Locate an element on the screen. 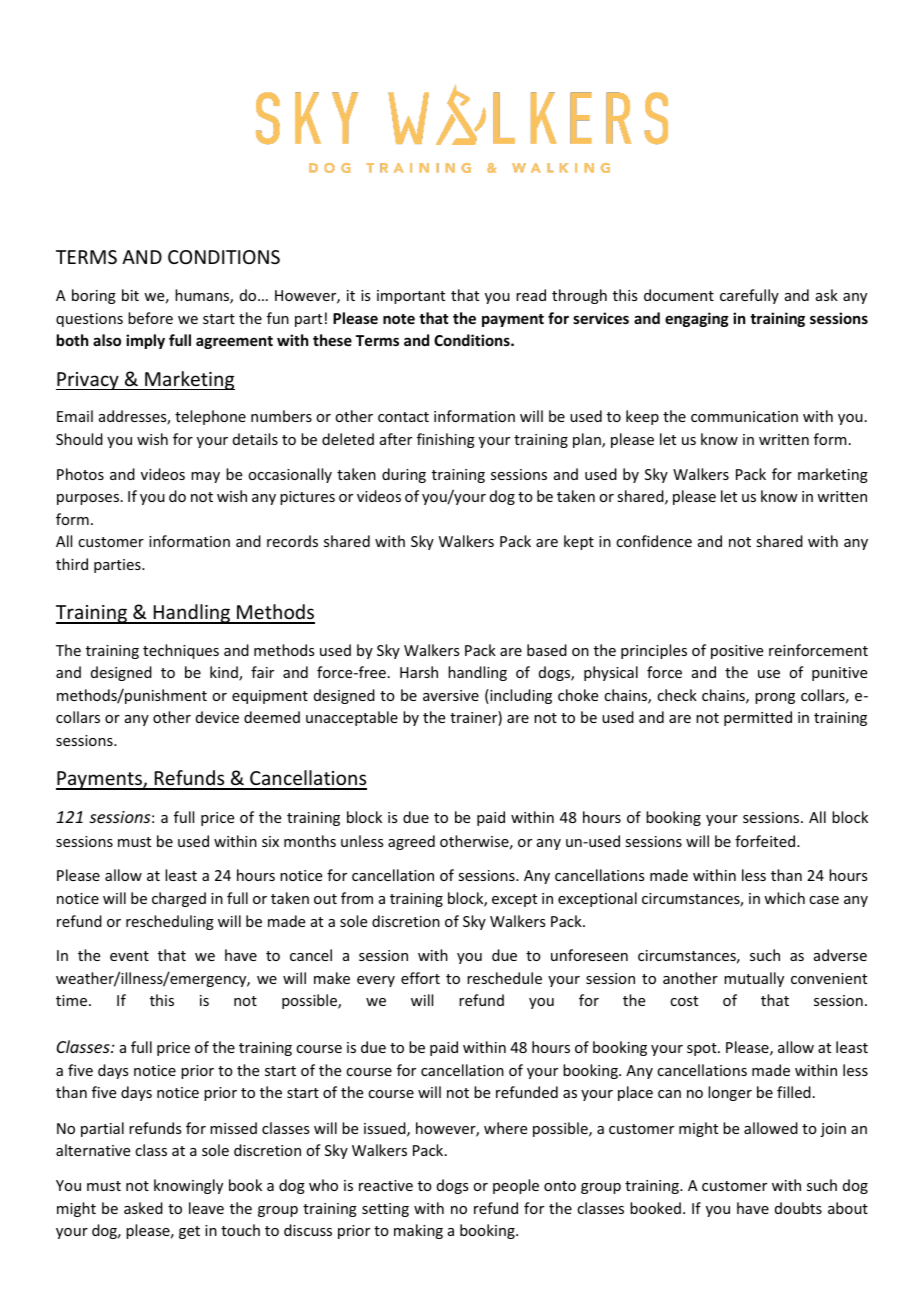  mutually is located at coordinates (754, 979).
